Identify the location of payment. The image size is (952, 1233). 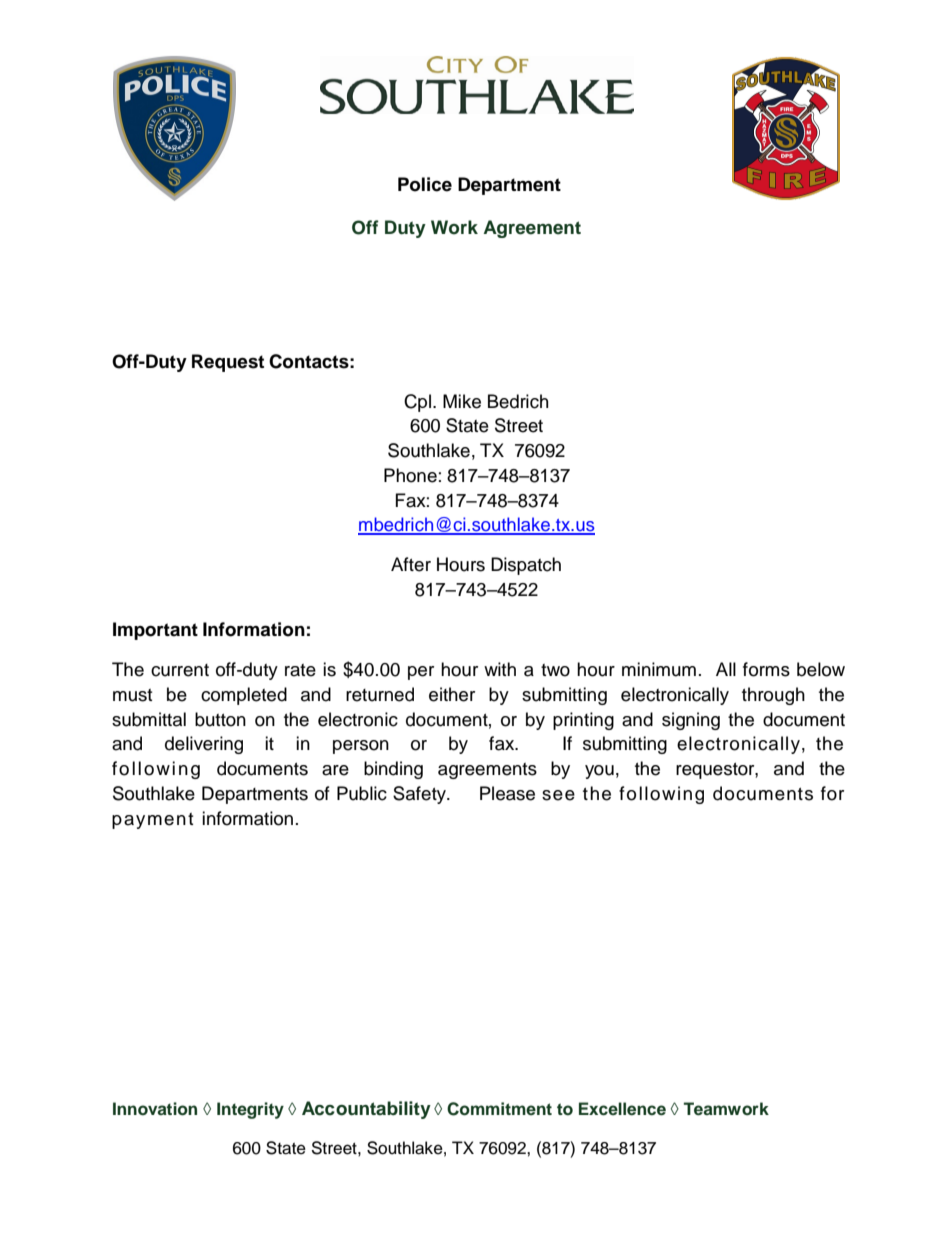
(152, 821).
